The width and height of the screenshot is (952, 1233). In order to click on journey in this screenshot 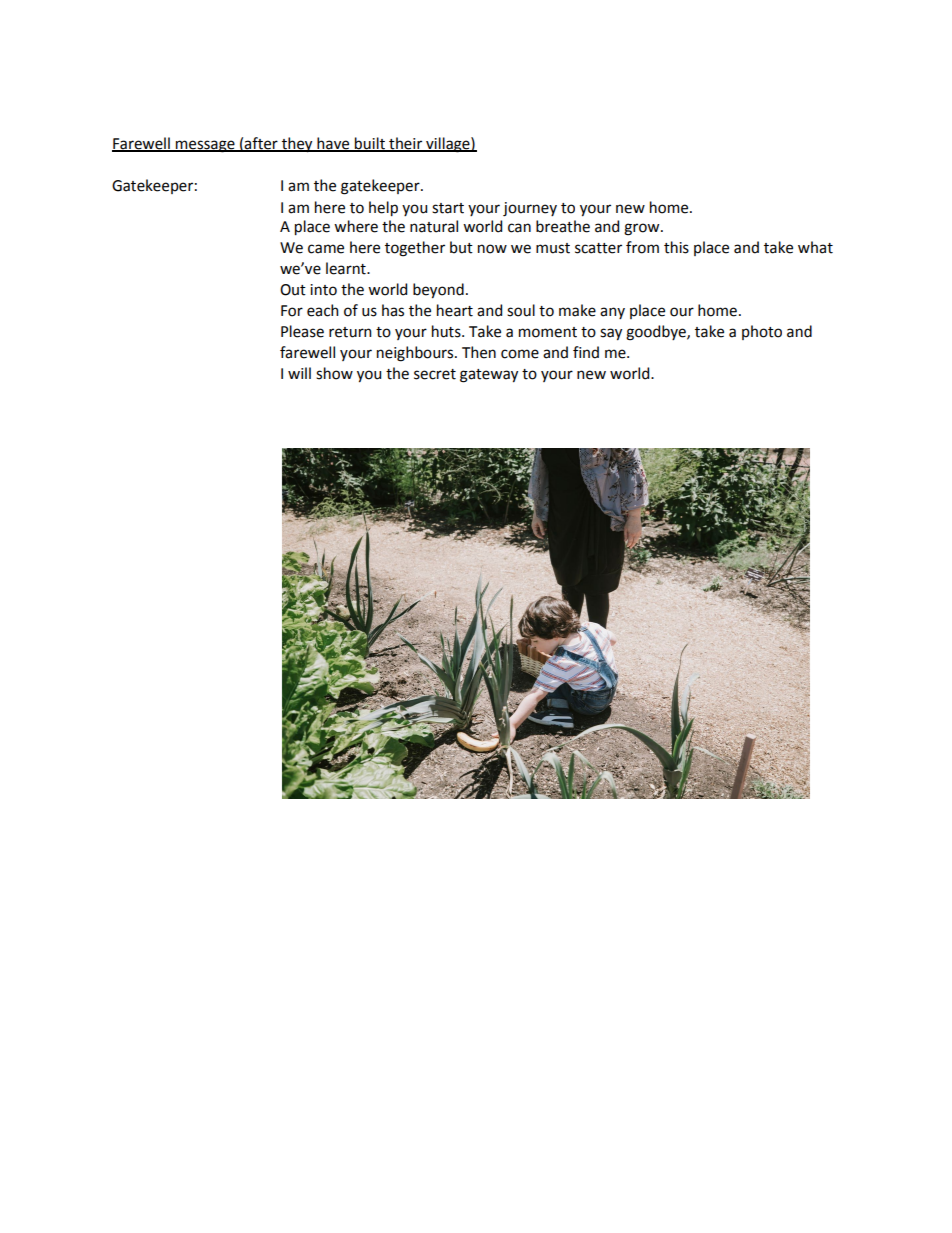, I will do `click(530, 209)`.
